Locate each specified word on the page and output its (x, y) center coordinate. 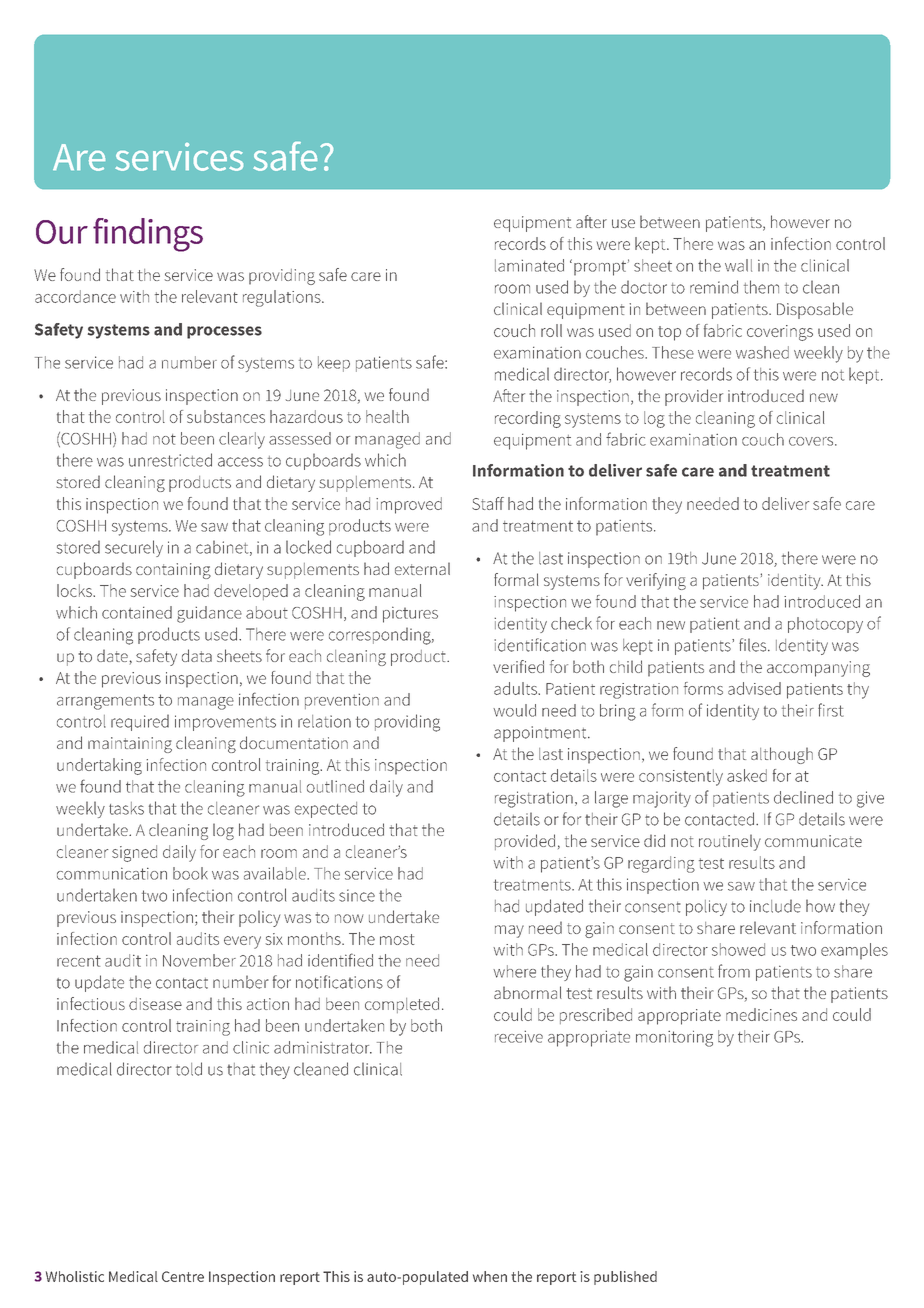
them (761, 287)
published (625, 1278)
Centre (183, 1276)
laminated (529, 265)
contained (137, 612)
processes (224, 332)
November (199, 960)
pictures (410, 614)
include (775, 906)
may (509, 931)
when (490, 1276)
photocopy (825, 625)
